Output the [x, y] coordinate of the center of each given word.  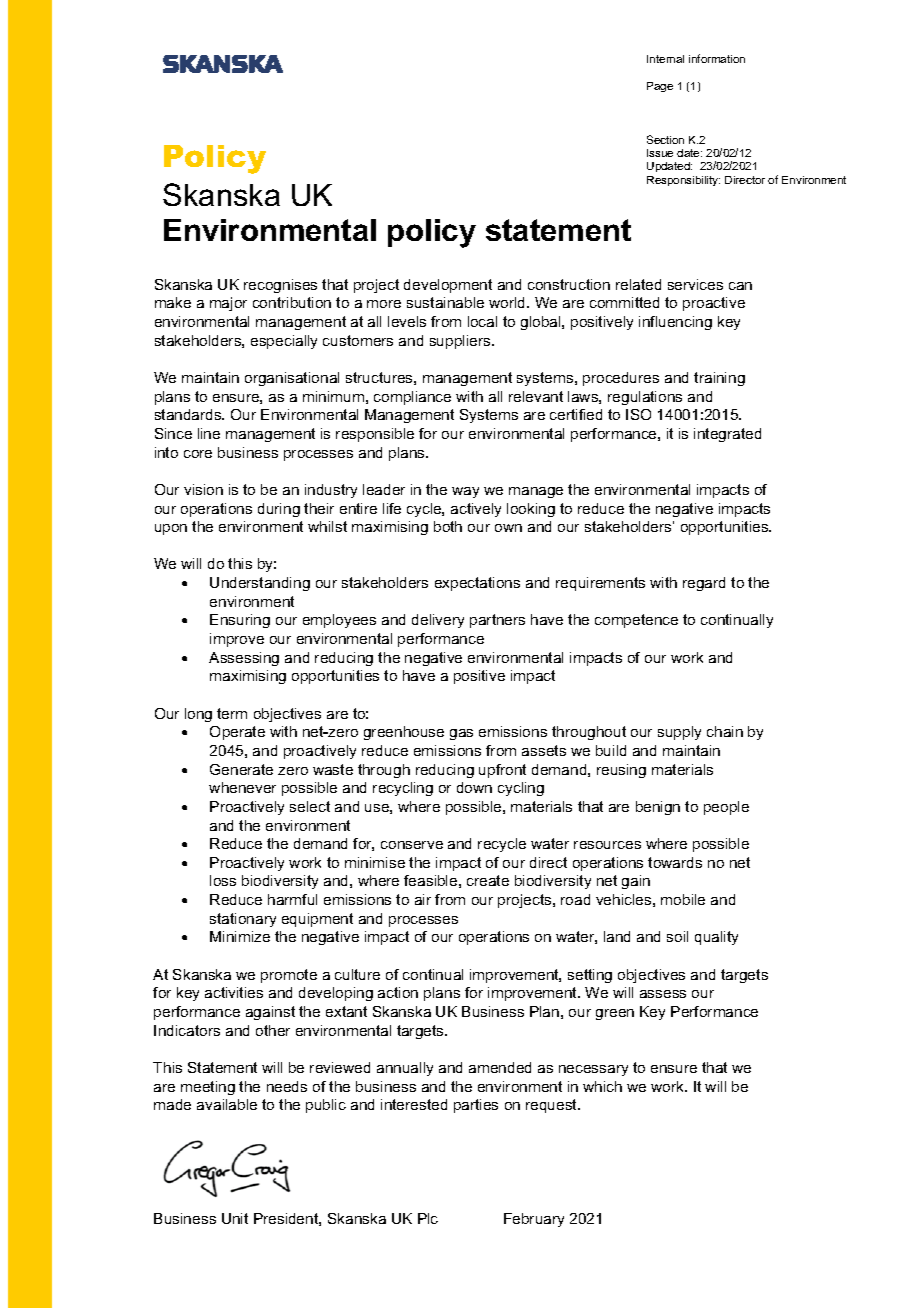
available [227, 1104]
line [209, 433]
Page [660, 87]
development [448, 286]
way [465, 492]
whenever [242, 787]
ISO [638, 414]
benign [658, 808]
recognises [280, 286]
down [474, 787]
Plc [428, 1218]
